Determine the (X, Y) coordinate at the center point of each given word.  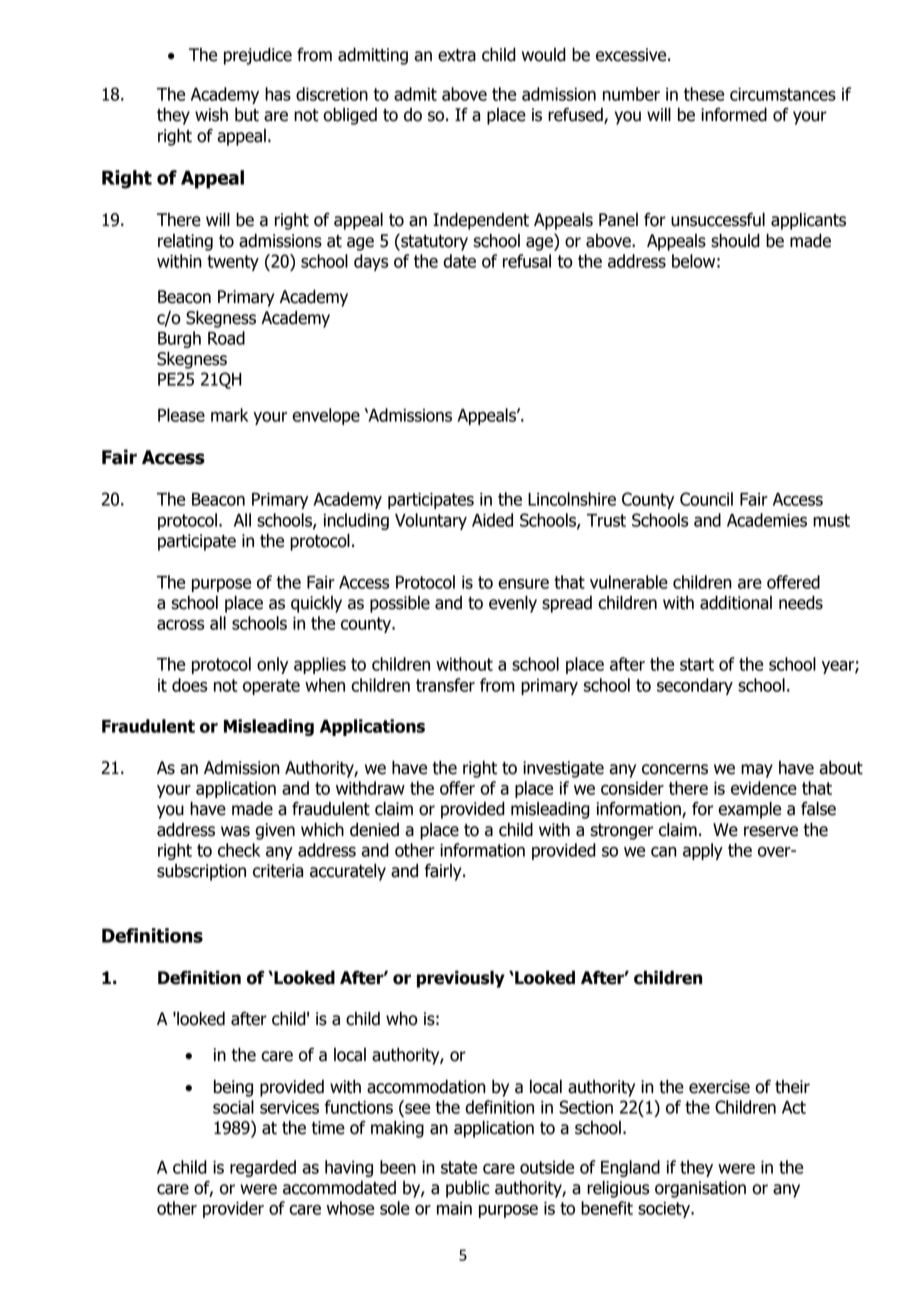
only (272, 665)
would (544, 54)
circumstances (783, 94)
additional (736, 602)
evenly (513, 604)
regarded (263, 1168)
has (278, 94)
